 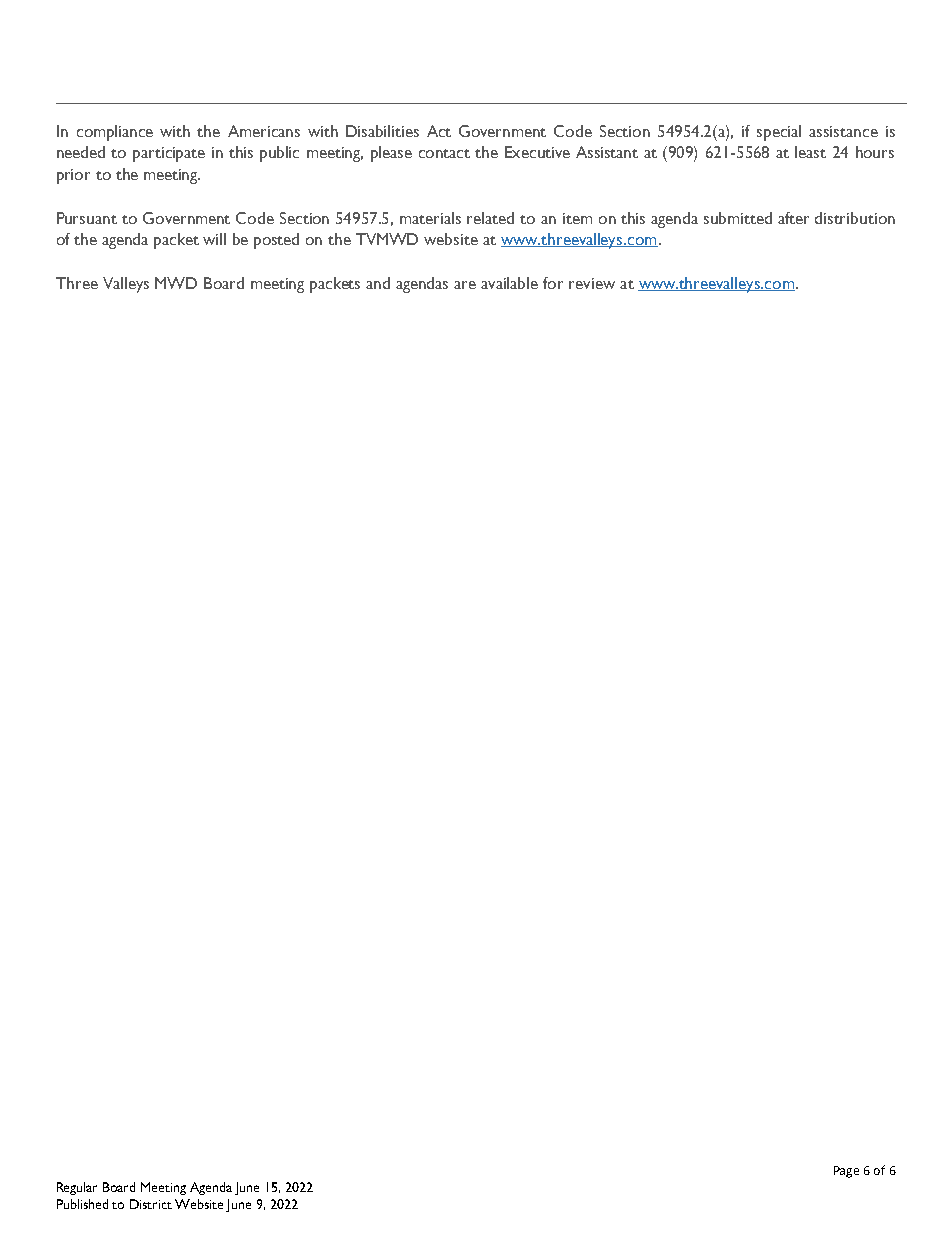 What do you see at coordinates (77, 1188) in the screenshot?
I see `Regular` at bounding box center [77, 1188].
